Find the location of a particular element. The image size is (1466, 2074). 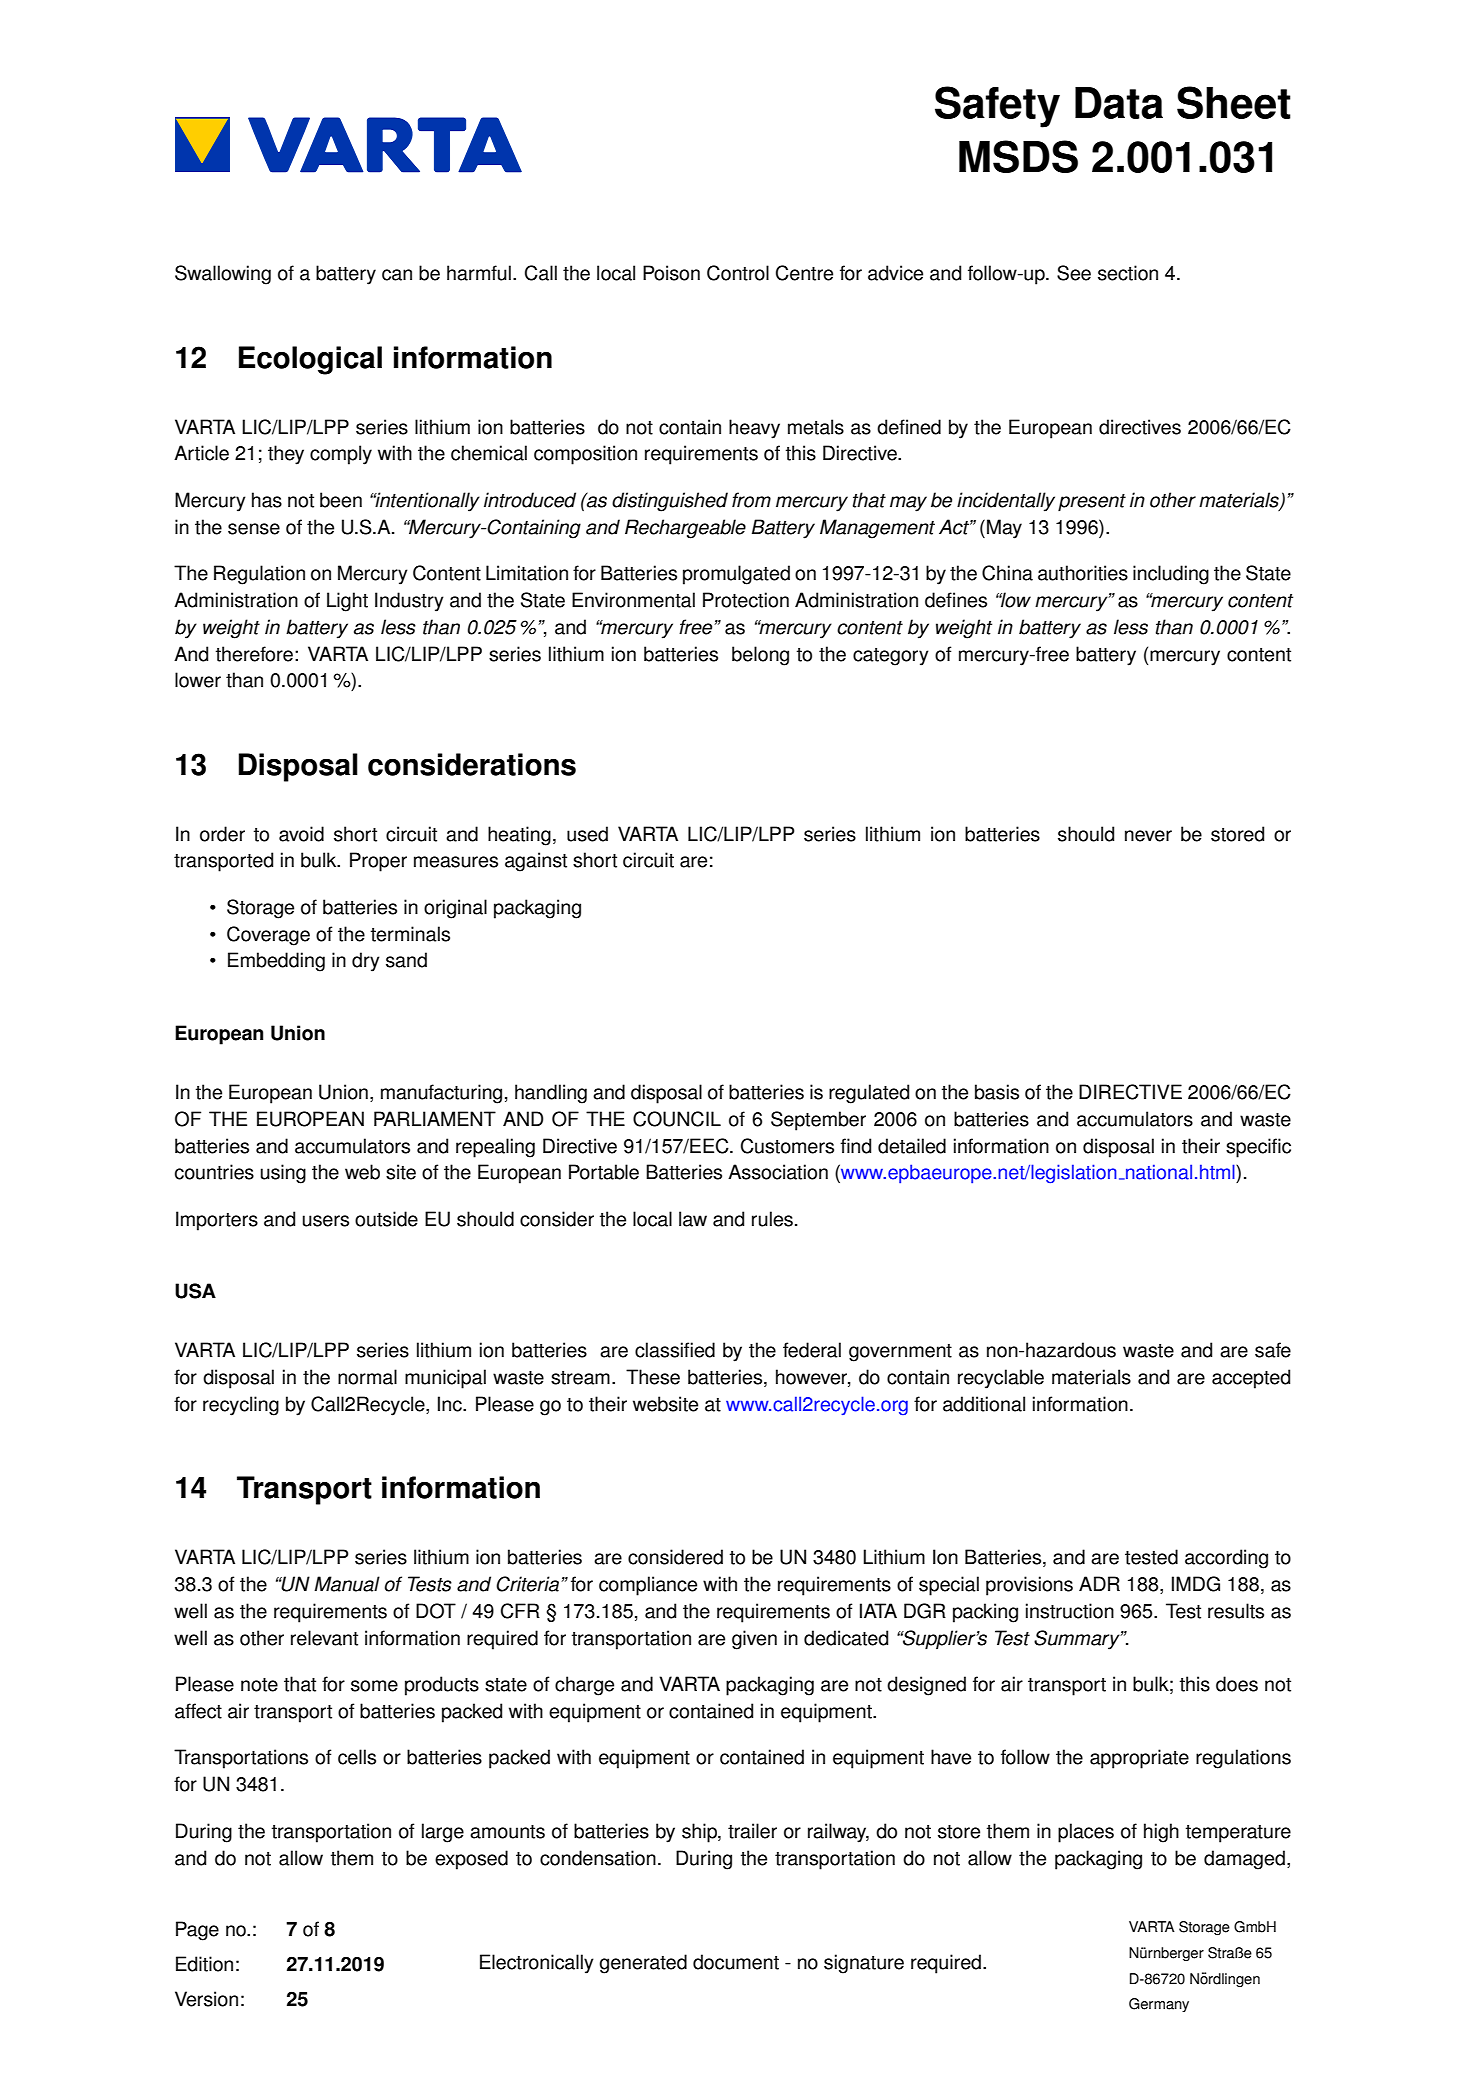

belong is located at coordinates (760, 656).
